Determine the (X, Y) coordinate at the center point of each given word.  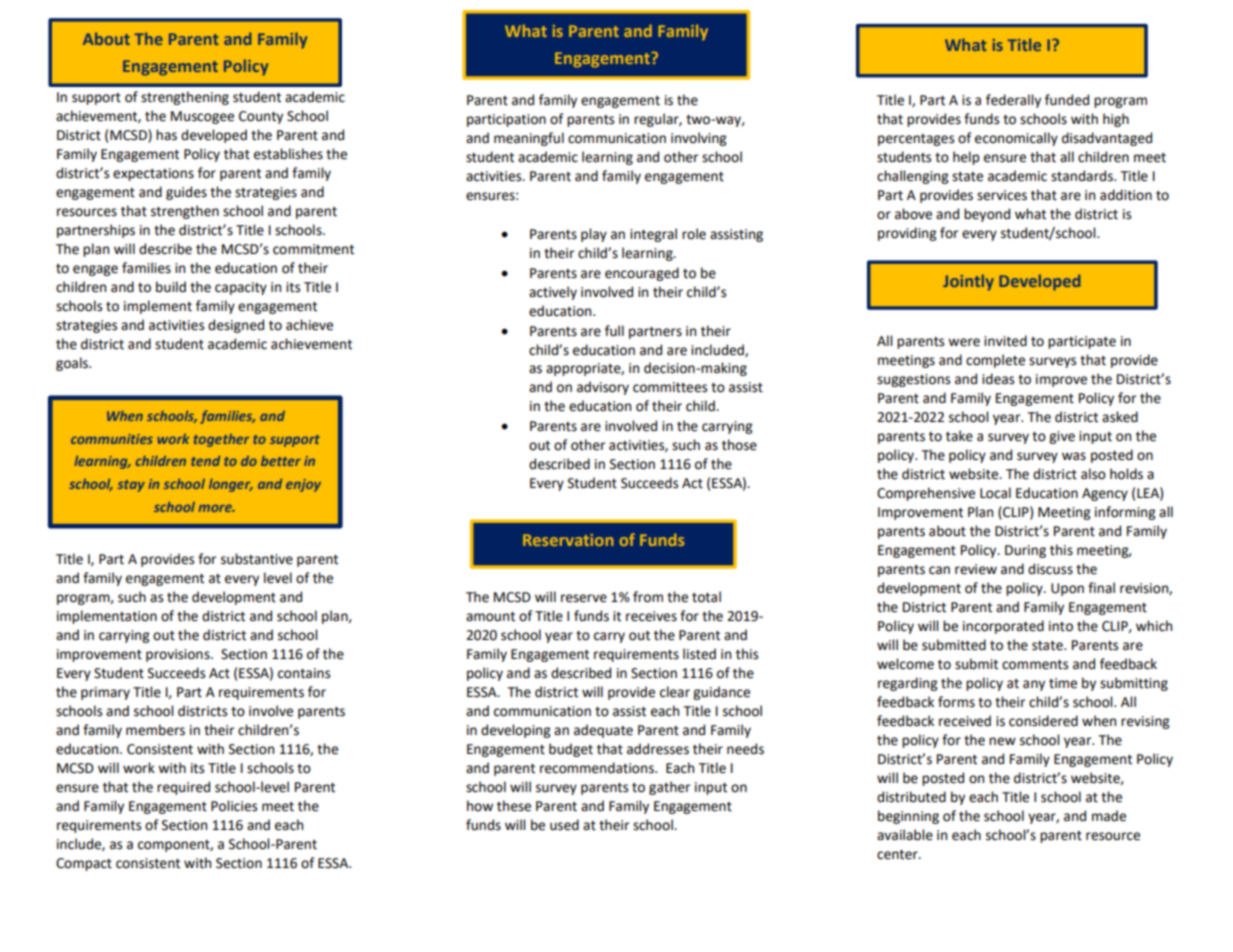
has (166, 135)
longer (231, 485)
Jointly (968, 282)
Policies (234, 806)
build (171, 287)
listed (699, 654)
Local (995, 493)
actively (553, 293)
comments (1035, 665)
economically (1016, 139)
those (739, 445)
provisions (179, 655)
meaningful (529, 139)
